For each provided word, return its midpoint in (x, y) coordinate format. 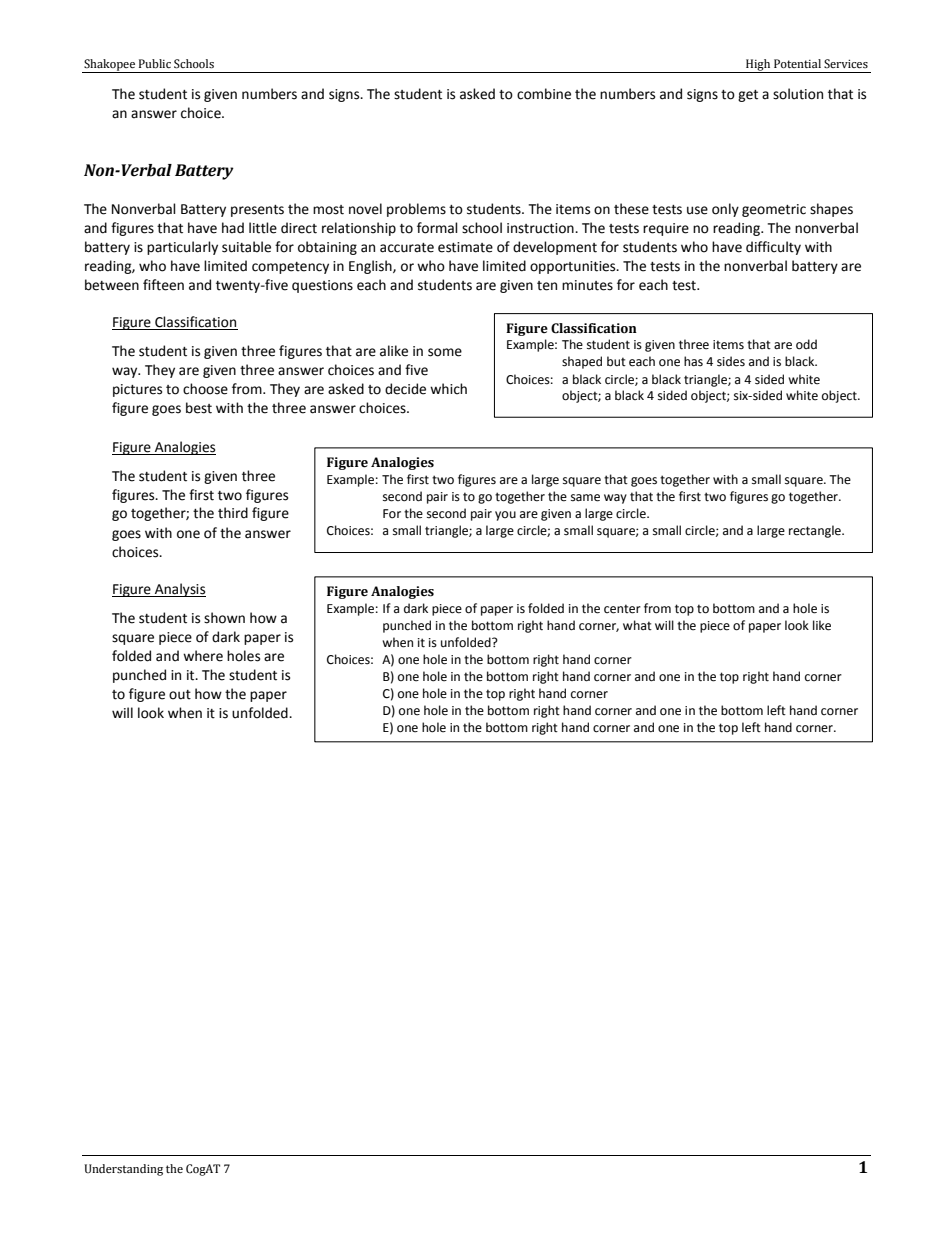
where (203, 656)
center (622, 609)
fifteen (163, 285)
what (637, 625)
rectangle (816, 531)
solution (798, 94)
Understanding (123, 1170)
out (180, 695)
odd (806, 344)
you (505, 516)
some (445, 352)
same (585, 498)
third (233, 513)
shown (224, 618)
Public (155, 64)
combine (544, 94)
